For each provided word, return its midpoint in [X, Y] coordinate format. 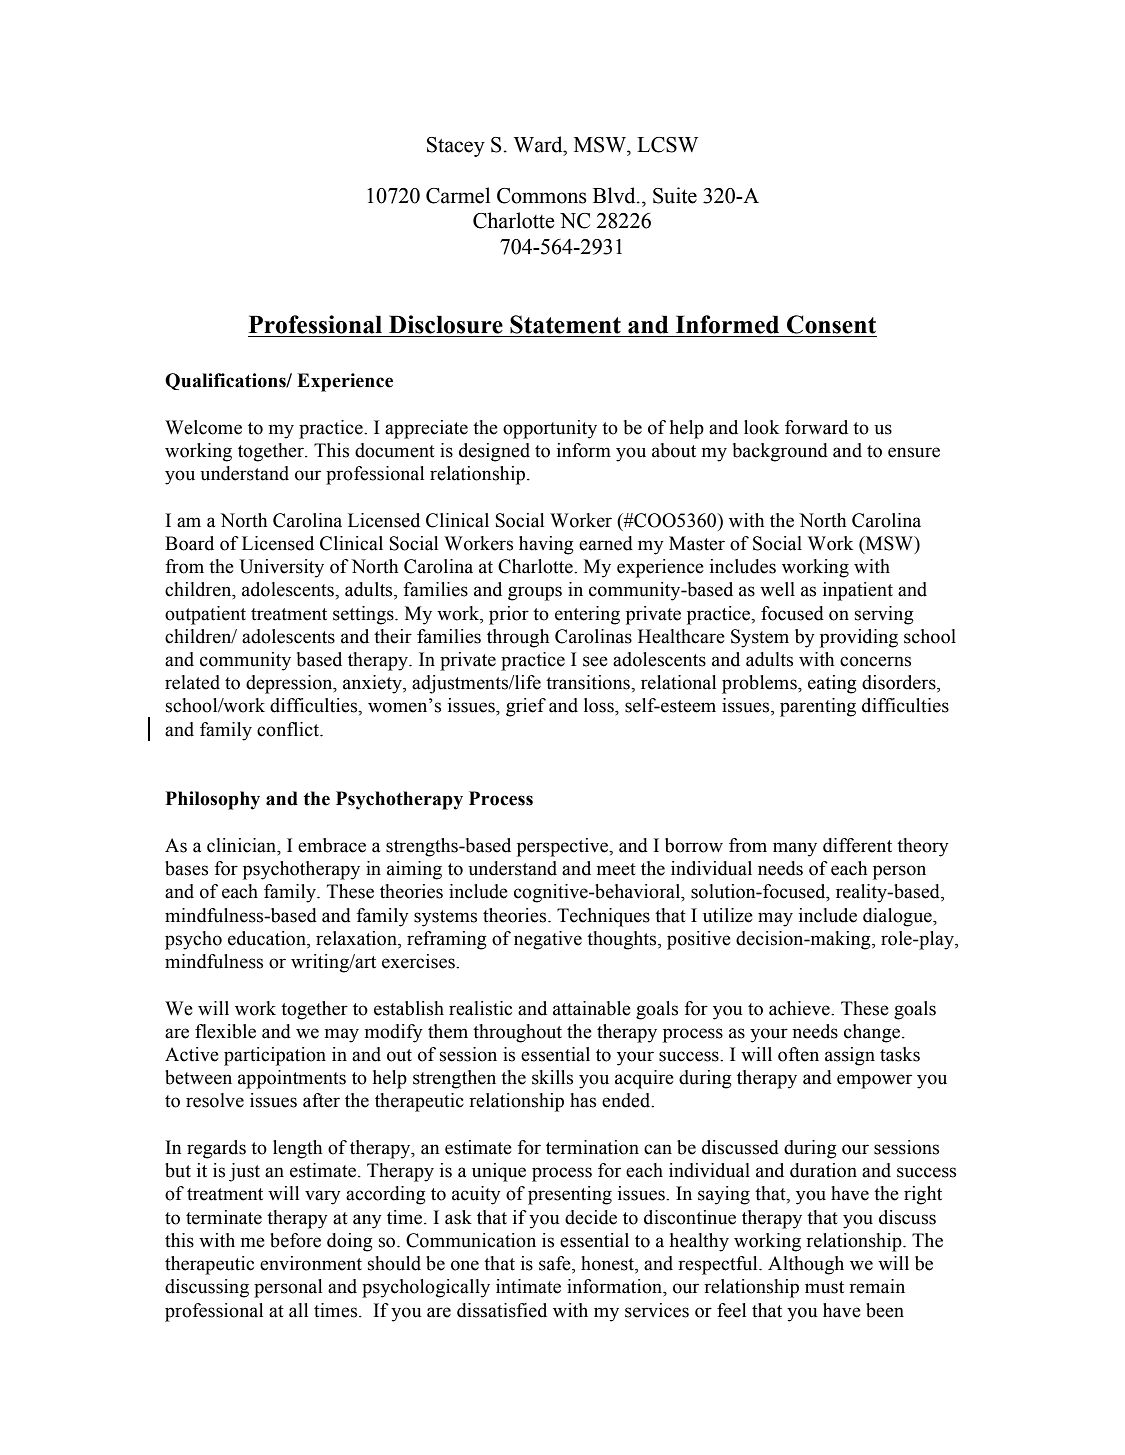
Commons [542, 196]
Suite [675, 195]
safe [556, 1264]
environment [311, 1263]
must [824, 1287]
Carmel [458, 195]
